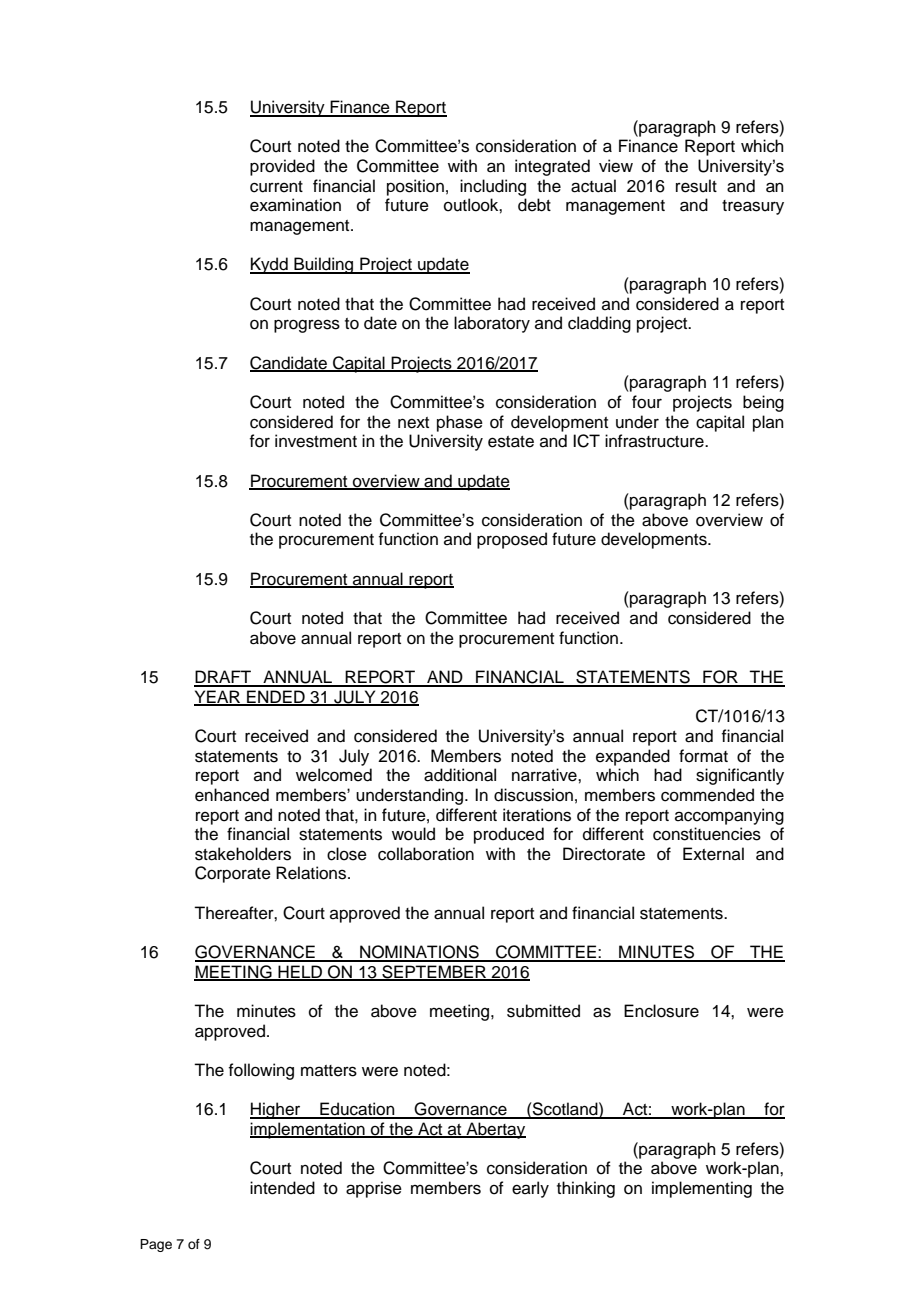  Describe the element at coordinates (276, 187) in the document. I see `current` at that location.
